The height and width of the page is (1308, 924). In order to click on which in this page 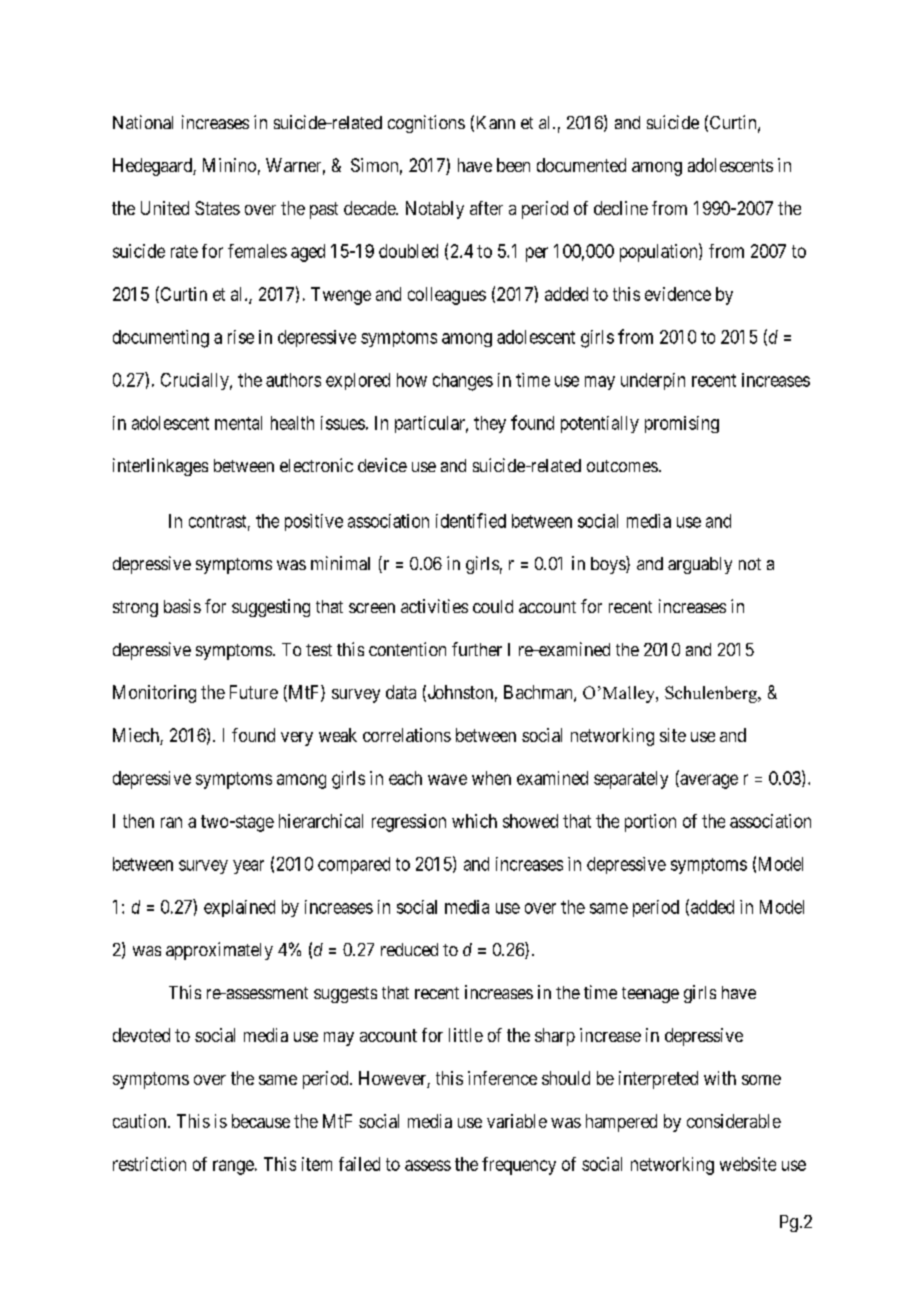, I will do `click(474, 821)`.
